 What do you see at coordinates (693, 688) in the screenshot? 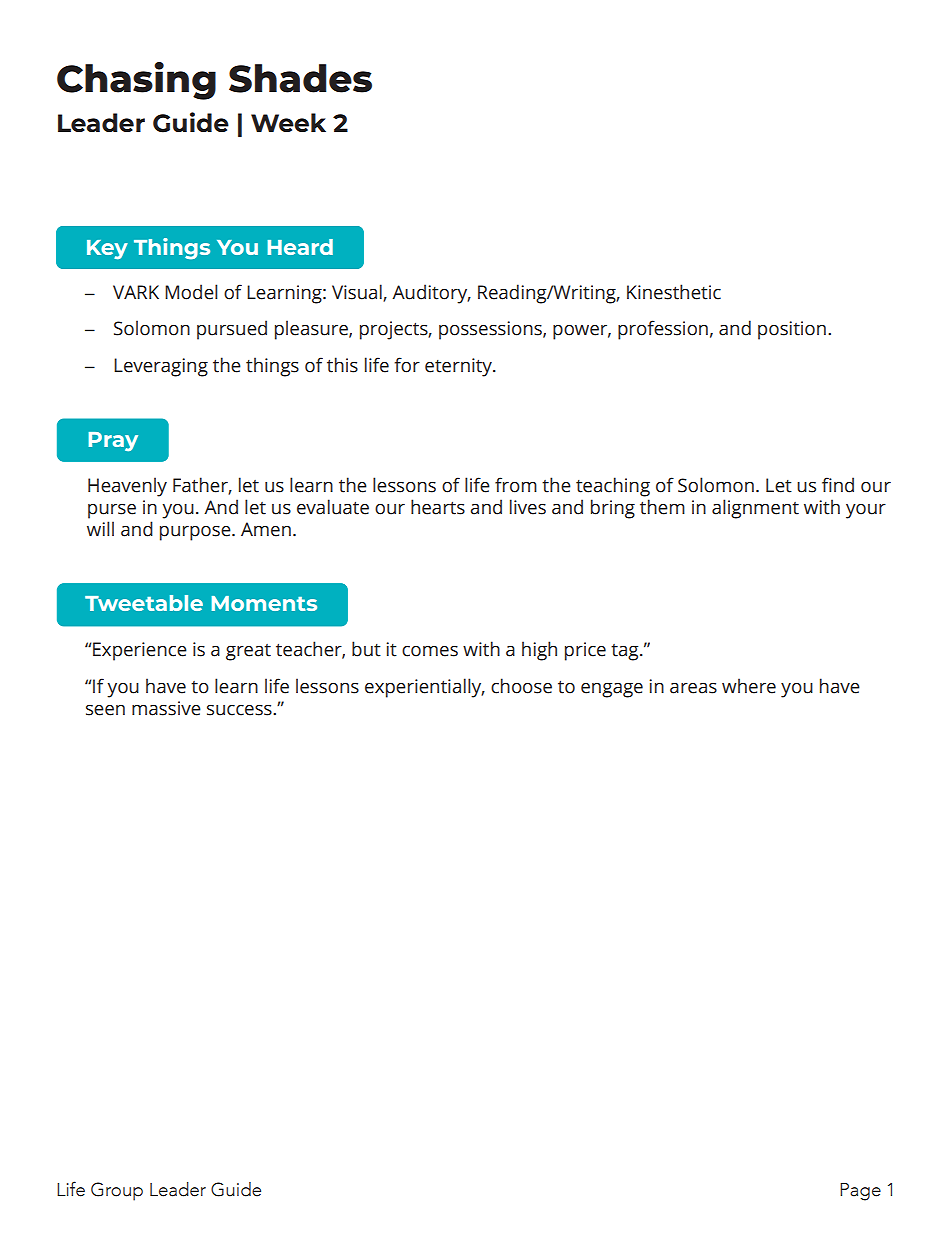
I see `areas` at bounding box center [693, 688].
